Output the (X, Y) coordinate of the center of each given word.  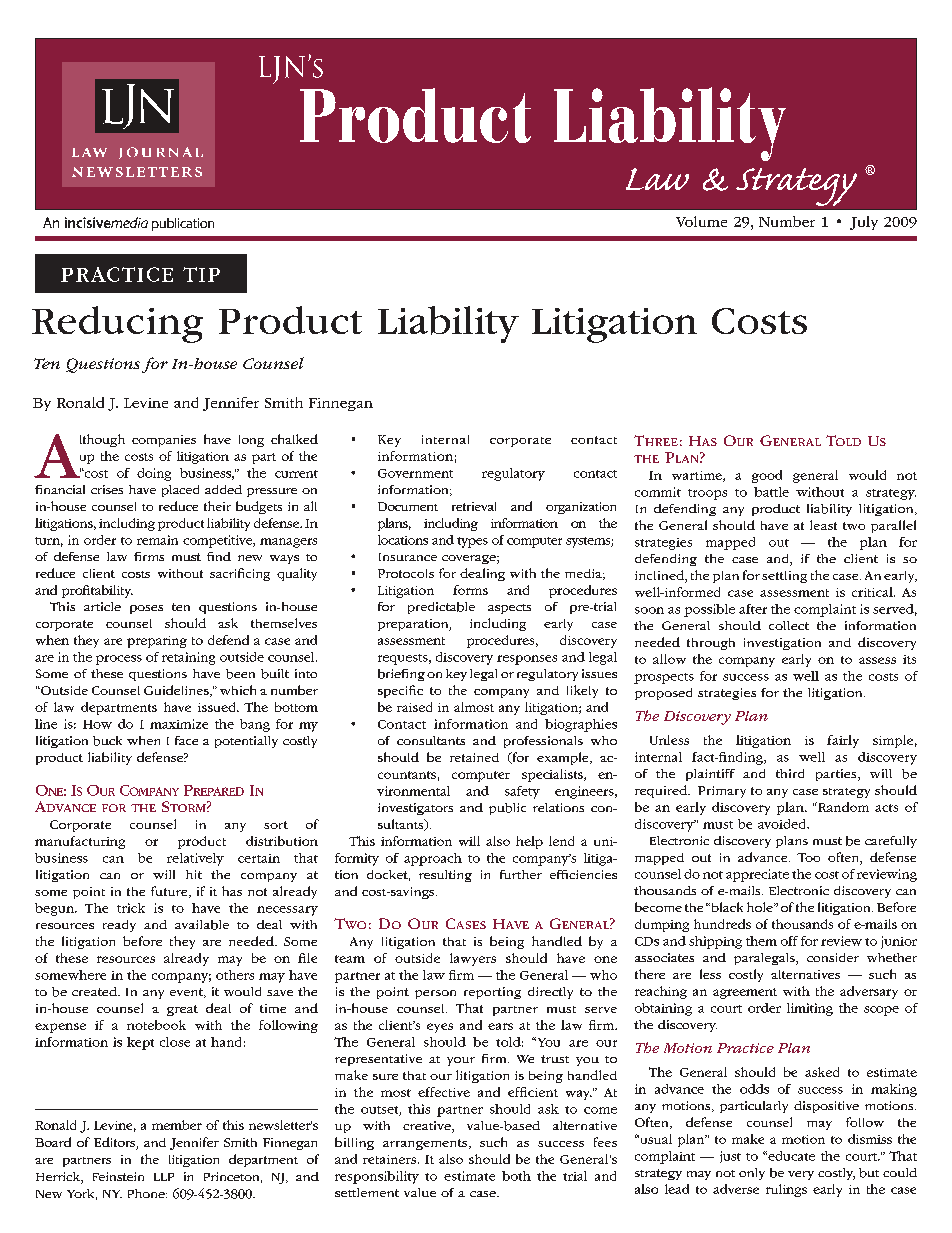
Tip (201, 274)
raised (414, 707)
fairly (843, 741)
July (864, 223)
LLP (164, 1177)
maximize (179, 724)
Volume (701, 221)
